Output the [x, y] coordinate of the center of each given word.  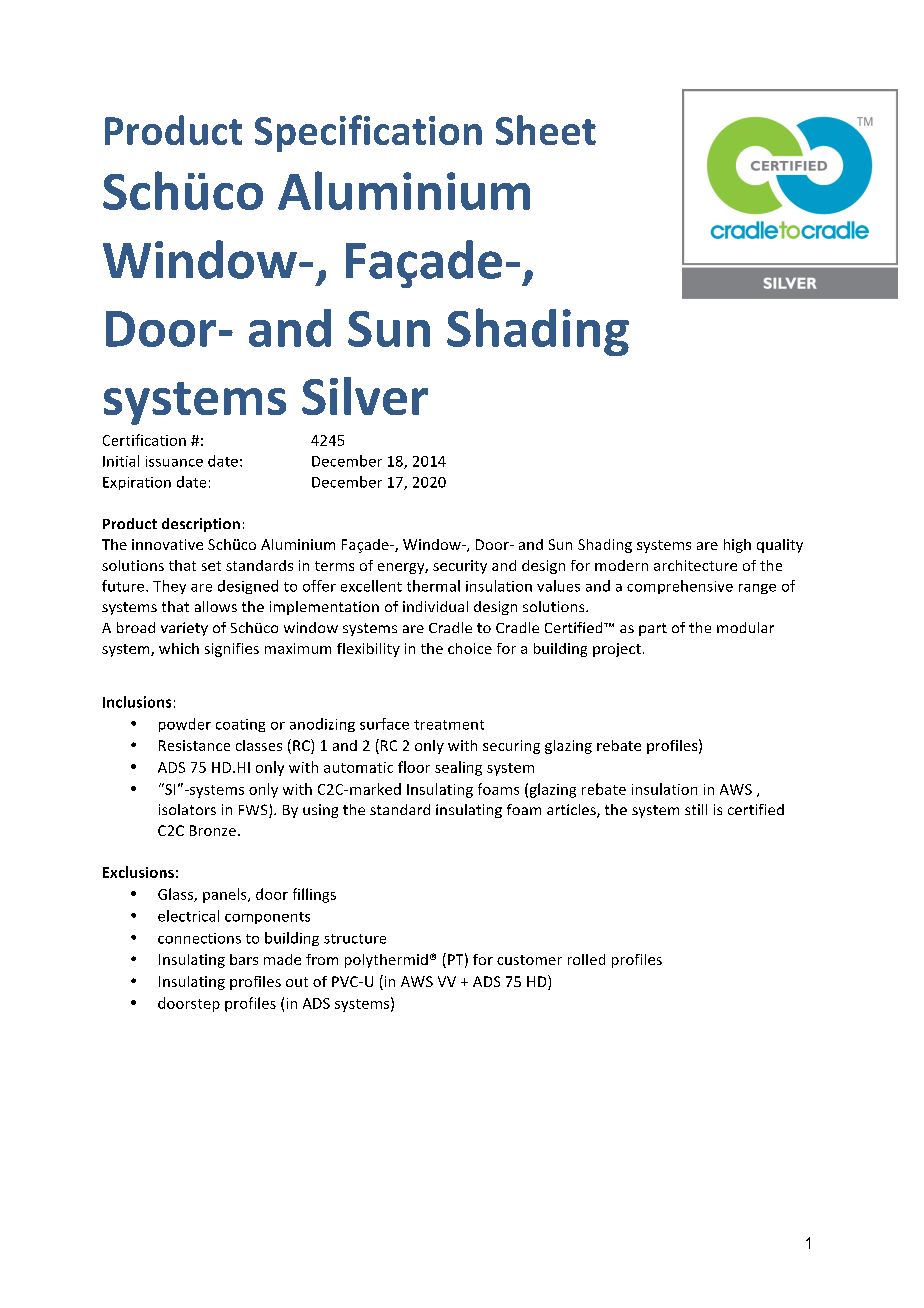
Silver [365, 396]
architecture [695, 565]
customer [529, 960]
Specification [368, 133]
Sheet [546, 130]
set [211, 566]
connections [199, 938]
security [460, 567]
